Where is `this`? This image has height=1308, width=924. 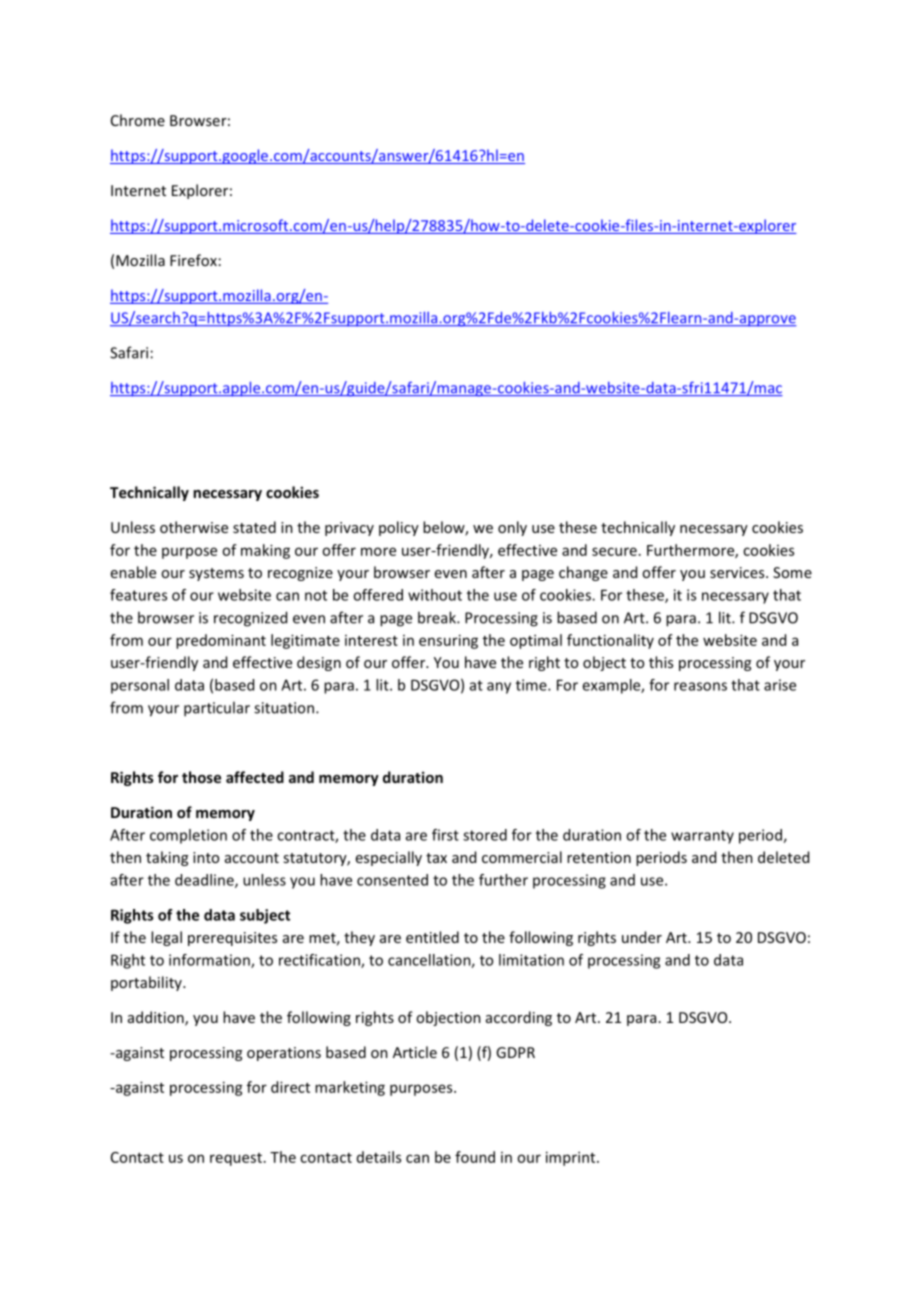
this is located at coordinates (661, 662).
